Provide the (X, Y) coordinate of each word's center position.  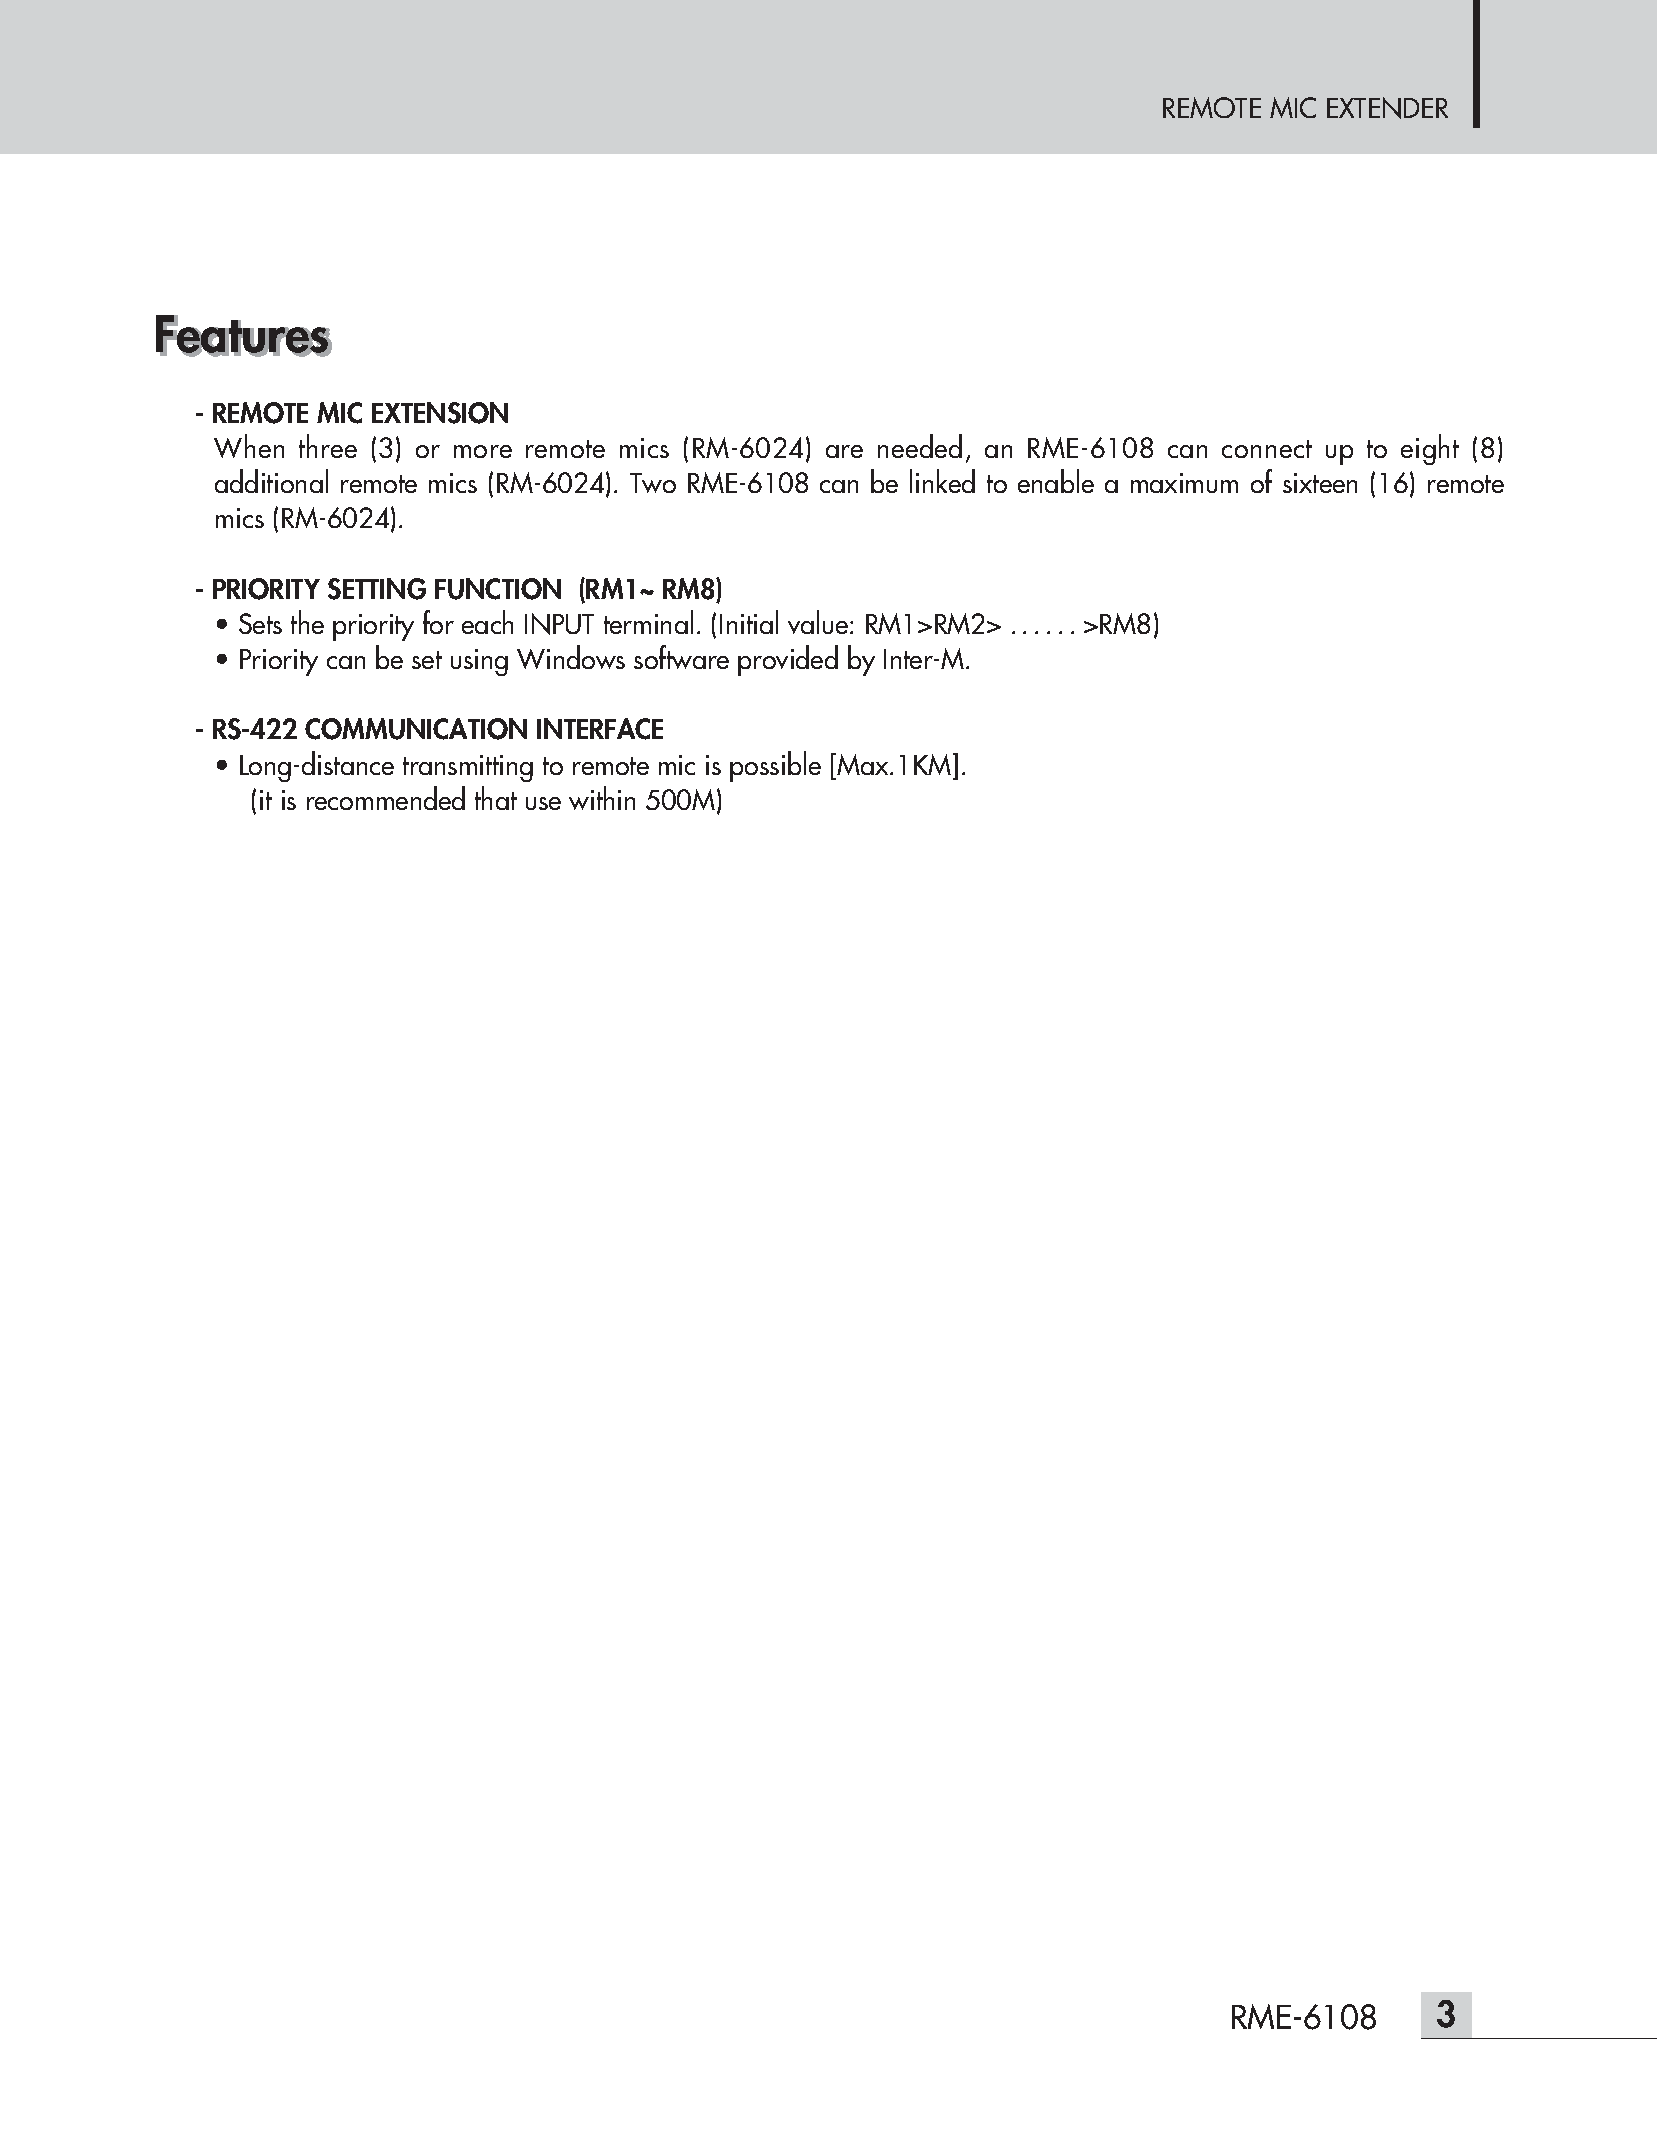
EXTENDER (1387, 108)
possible (775, 766)
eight (1430, 449)
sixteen (1320, 483)
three (328, 446)
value (819, 622)
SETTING (377, 589)
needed (920, 446)
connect (1267, 449)
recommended (386, 798)
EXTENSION (440, 413)
